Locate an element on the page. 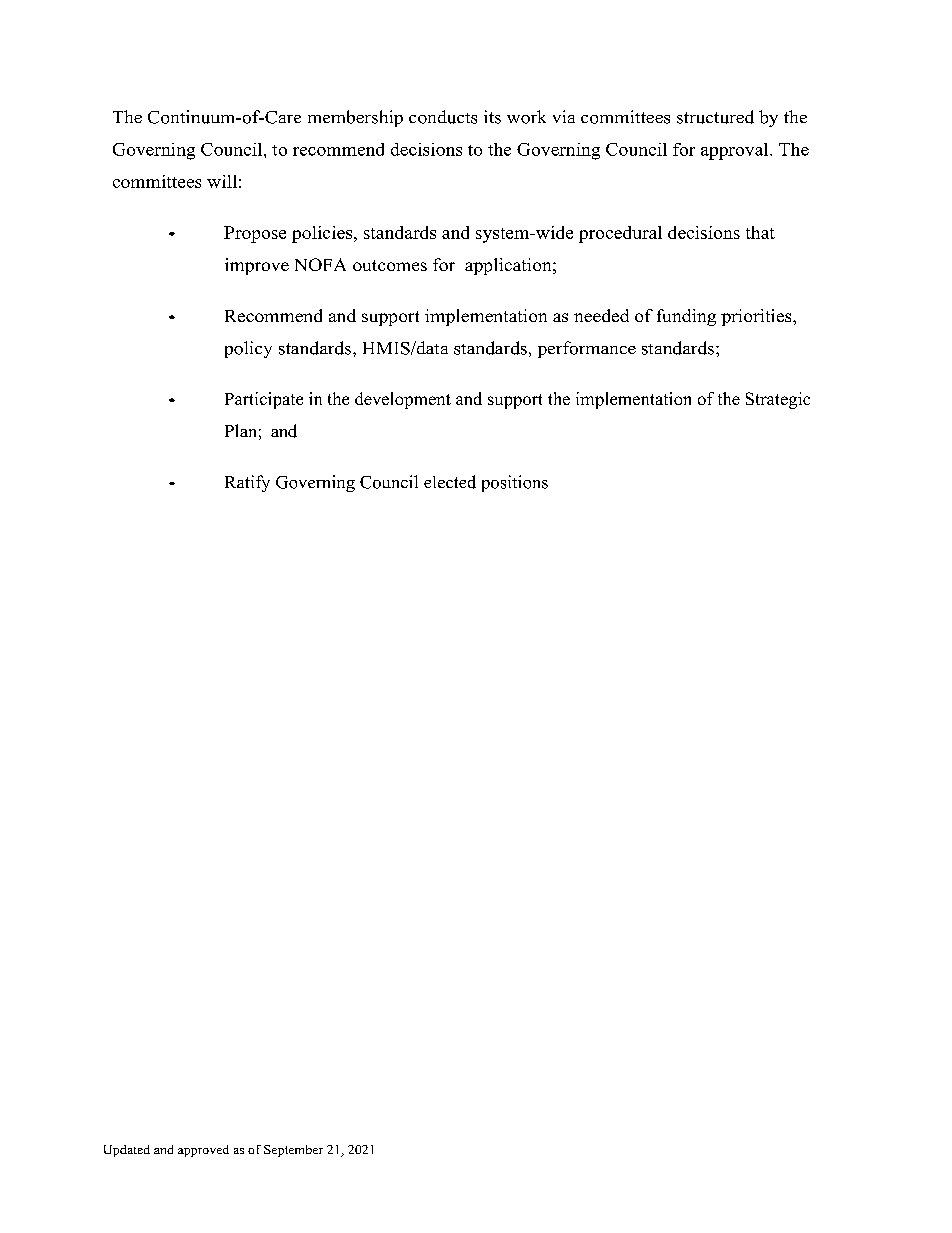 Image resolution: width=952 pixels, height=1233 pixels. approval is located at coordinates (736, 151).
